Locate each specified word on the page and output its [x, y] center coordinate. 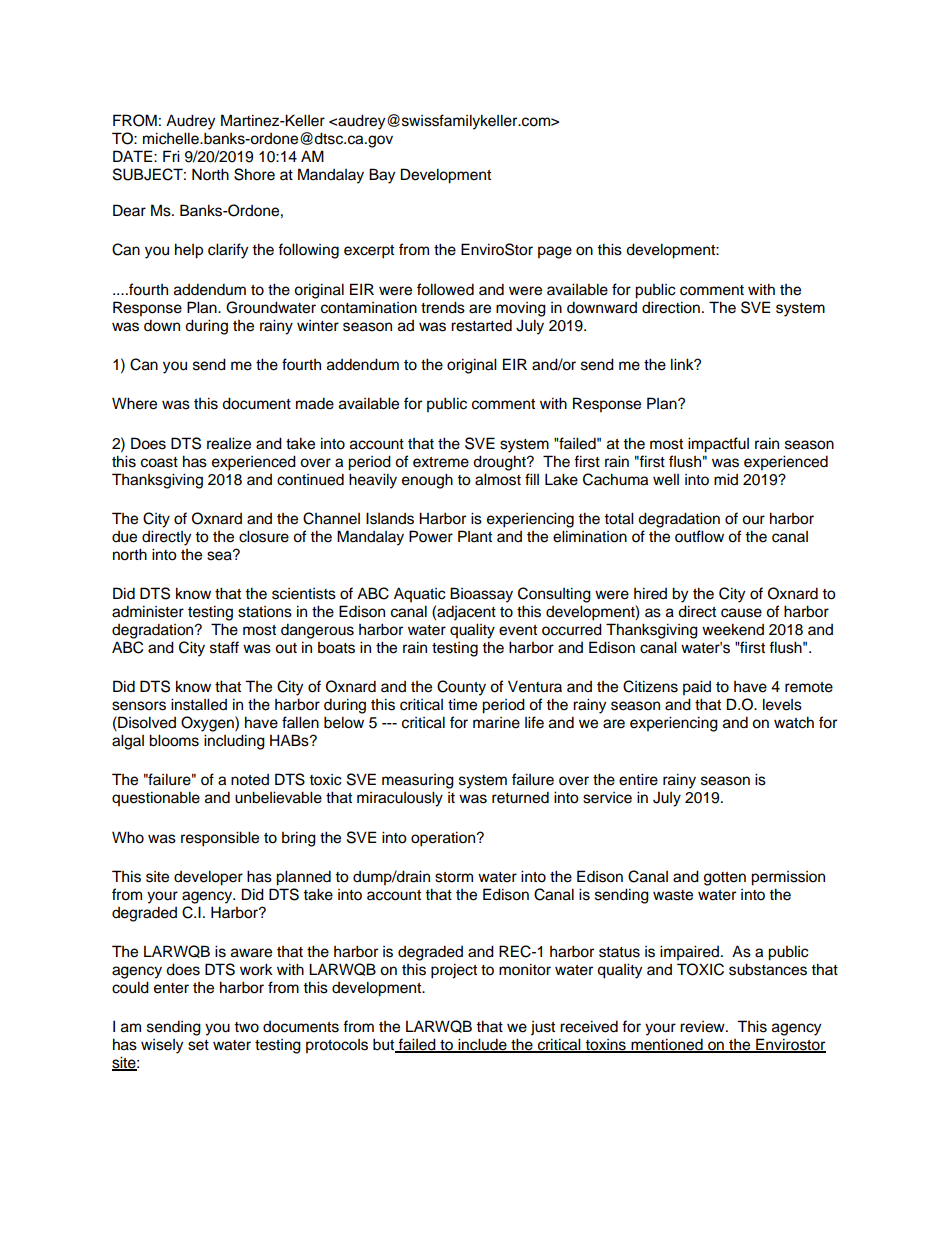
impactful [718, 445]
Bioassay [481, 595]
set [198, 1045]
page [555, 252]
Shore [254, 174]
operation [444, 839]
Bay [382, 176]
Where [134, 403]
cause [741, 613]
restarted [481, 325]
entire [638, 779]
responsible [220, 839]
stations [265, 612]
